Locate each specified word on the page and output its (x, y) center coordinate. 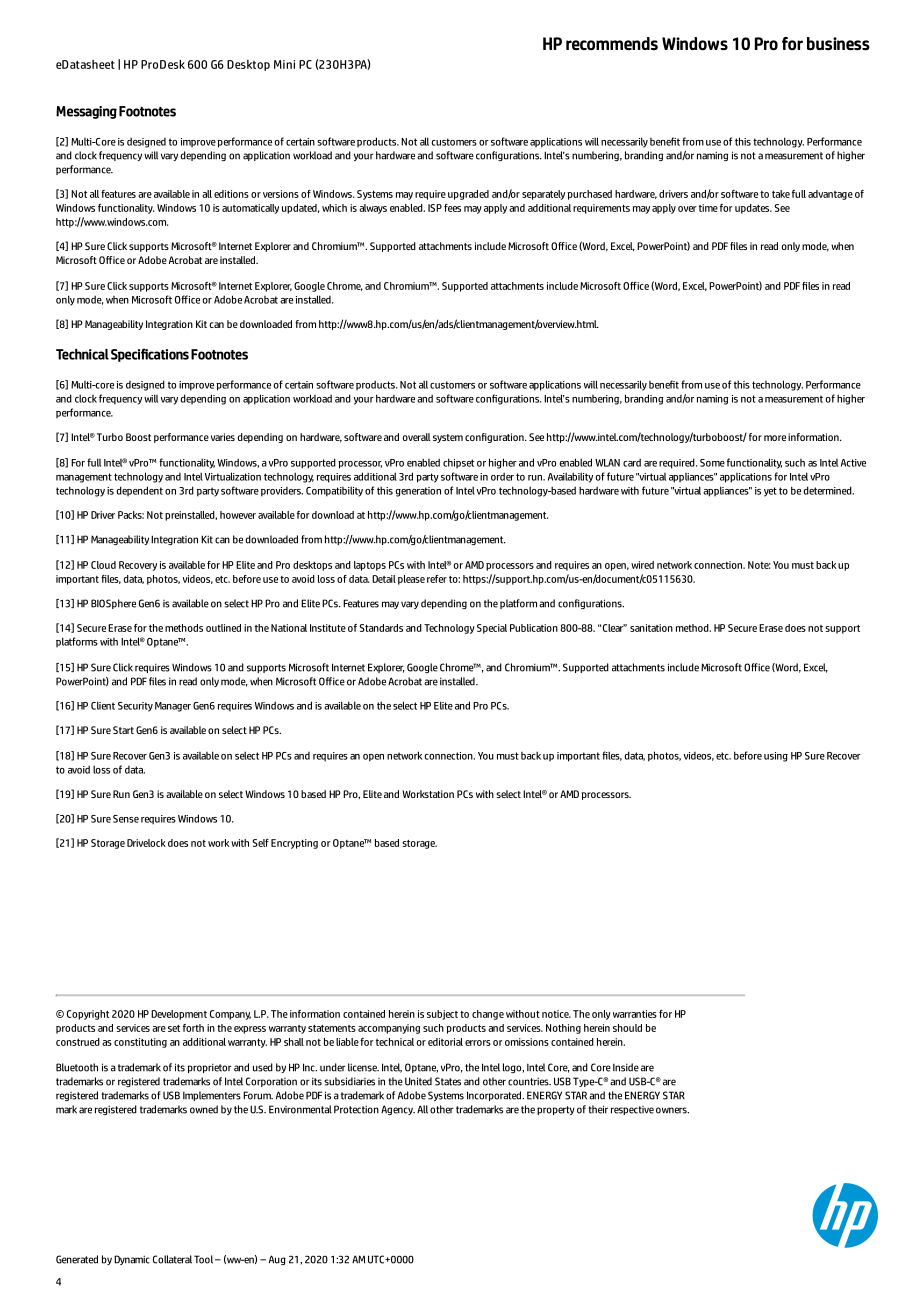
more (775, 438)
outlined (223, 628)
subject (442, 1015)
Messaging (86, 112)
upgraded (468, 195)
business (838, 44)
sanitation (651, 628)
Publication (534, 628)
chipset (458, 463)
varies (223, 437)
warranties (635, 1014)
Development (179, 1015)
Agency (398, 1110)
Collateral (172, 1259)
